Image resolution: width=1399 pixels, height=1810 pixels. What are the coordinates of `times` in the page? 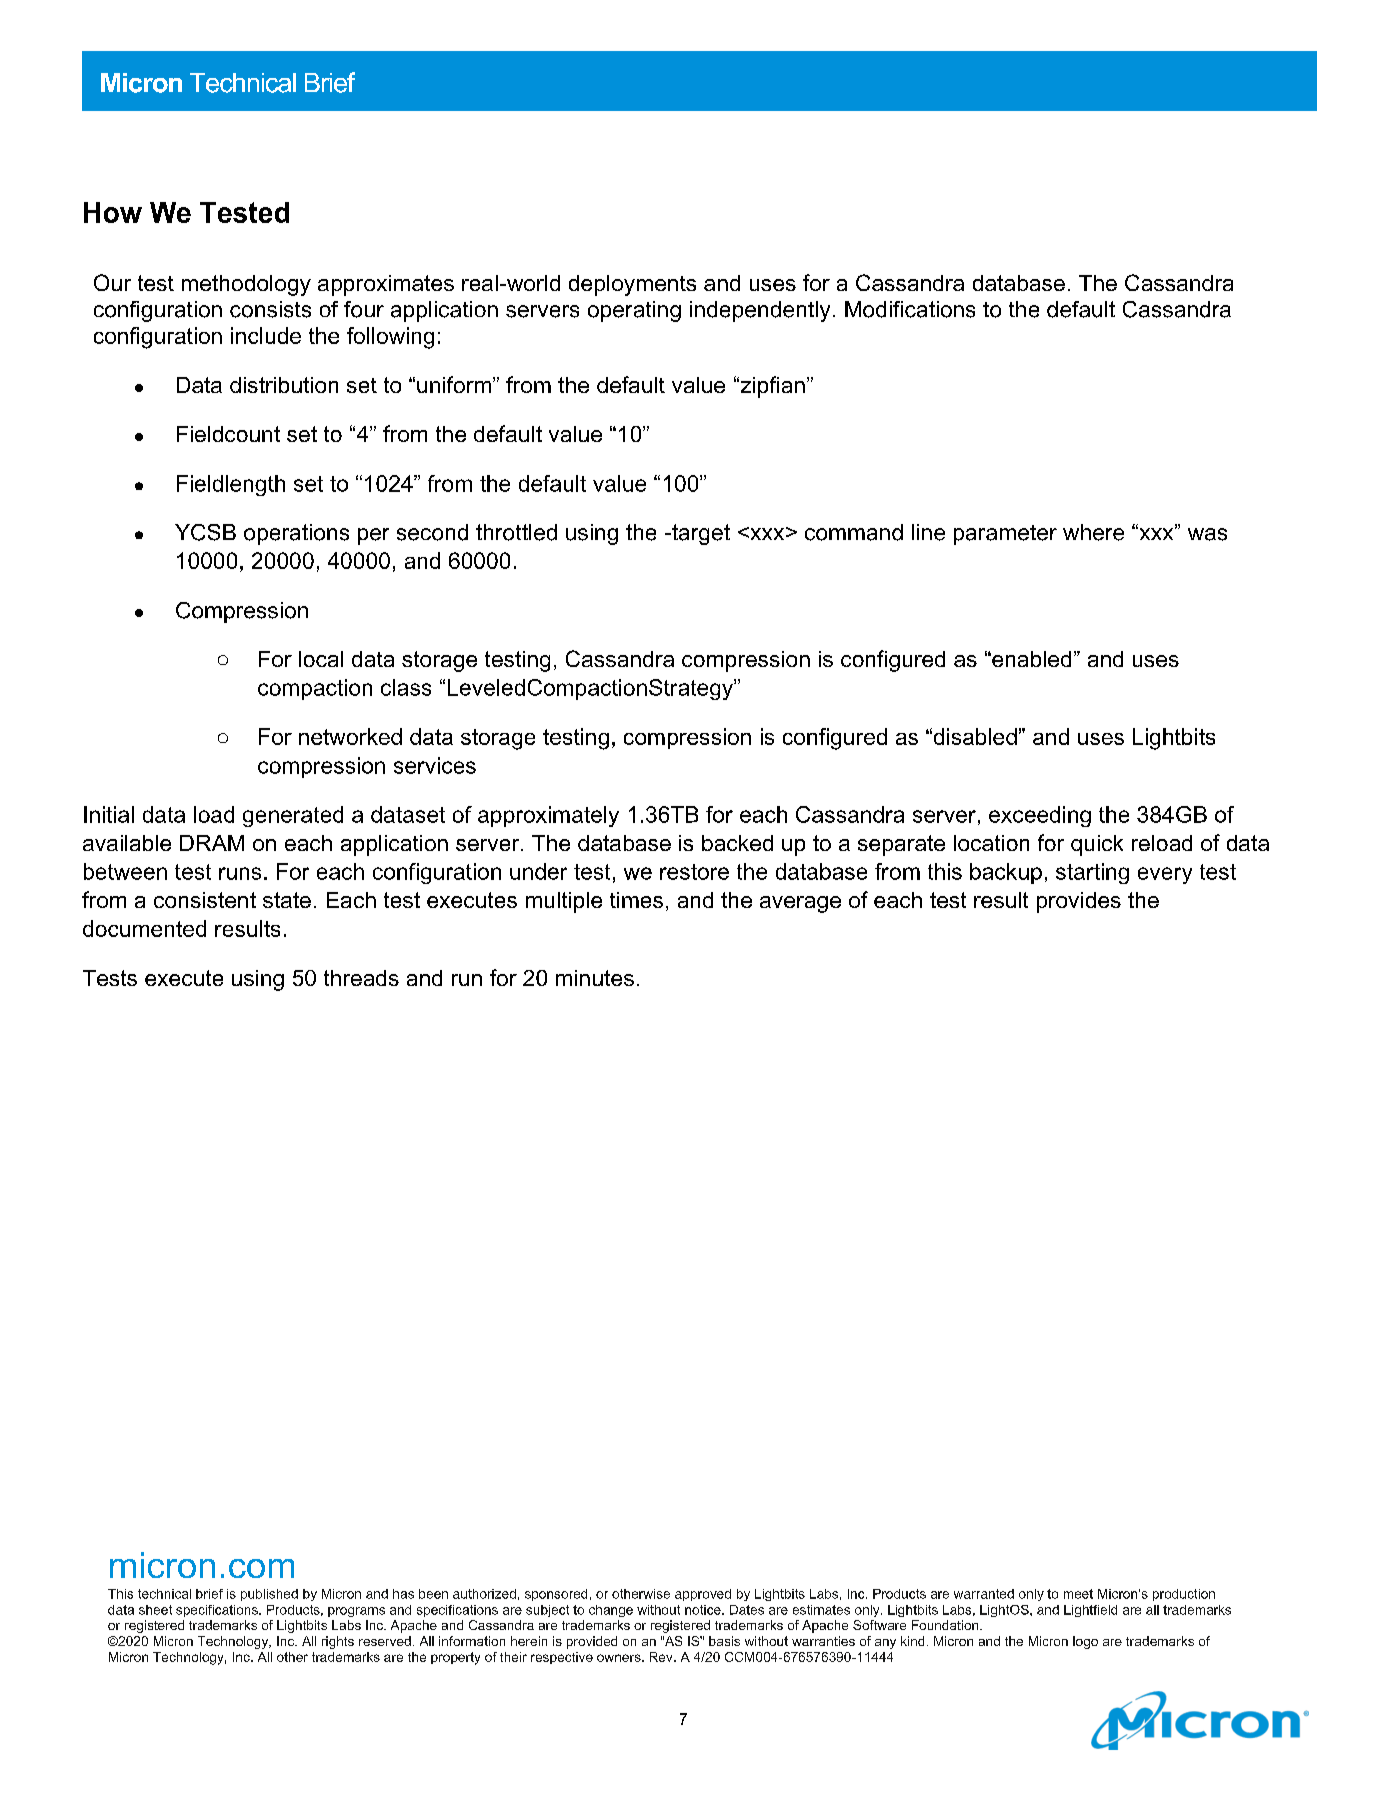 It's located at (636, 900).
